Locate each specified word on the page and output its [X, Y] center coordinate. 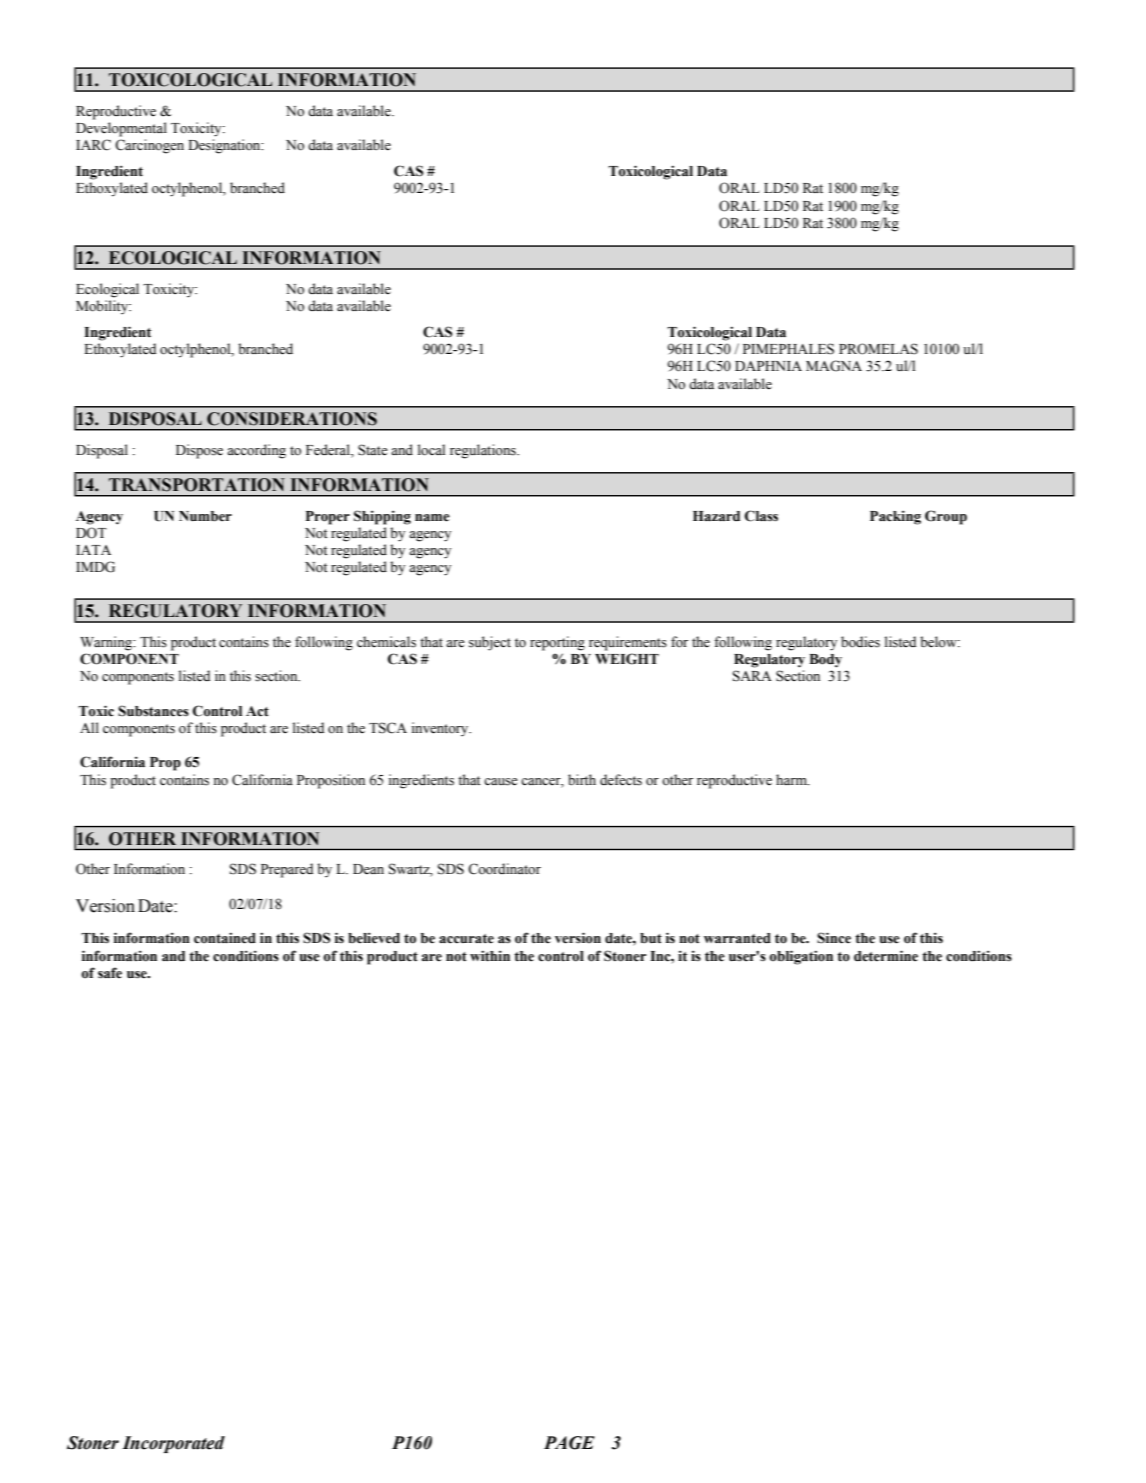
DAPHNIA [768, 366]
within [490, 956]
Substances [153, 711]
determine [886, 956]
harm [792, 779]
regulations [484, 451]
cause [501, 782]
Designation [225, 146]
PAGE [569, 1443]
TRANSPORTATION [197, 485]
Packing [895, 517]
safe [110, 973]
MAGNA [834, 366]
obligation [801, 957]
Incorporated [173, 1444]
